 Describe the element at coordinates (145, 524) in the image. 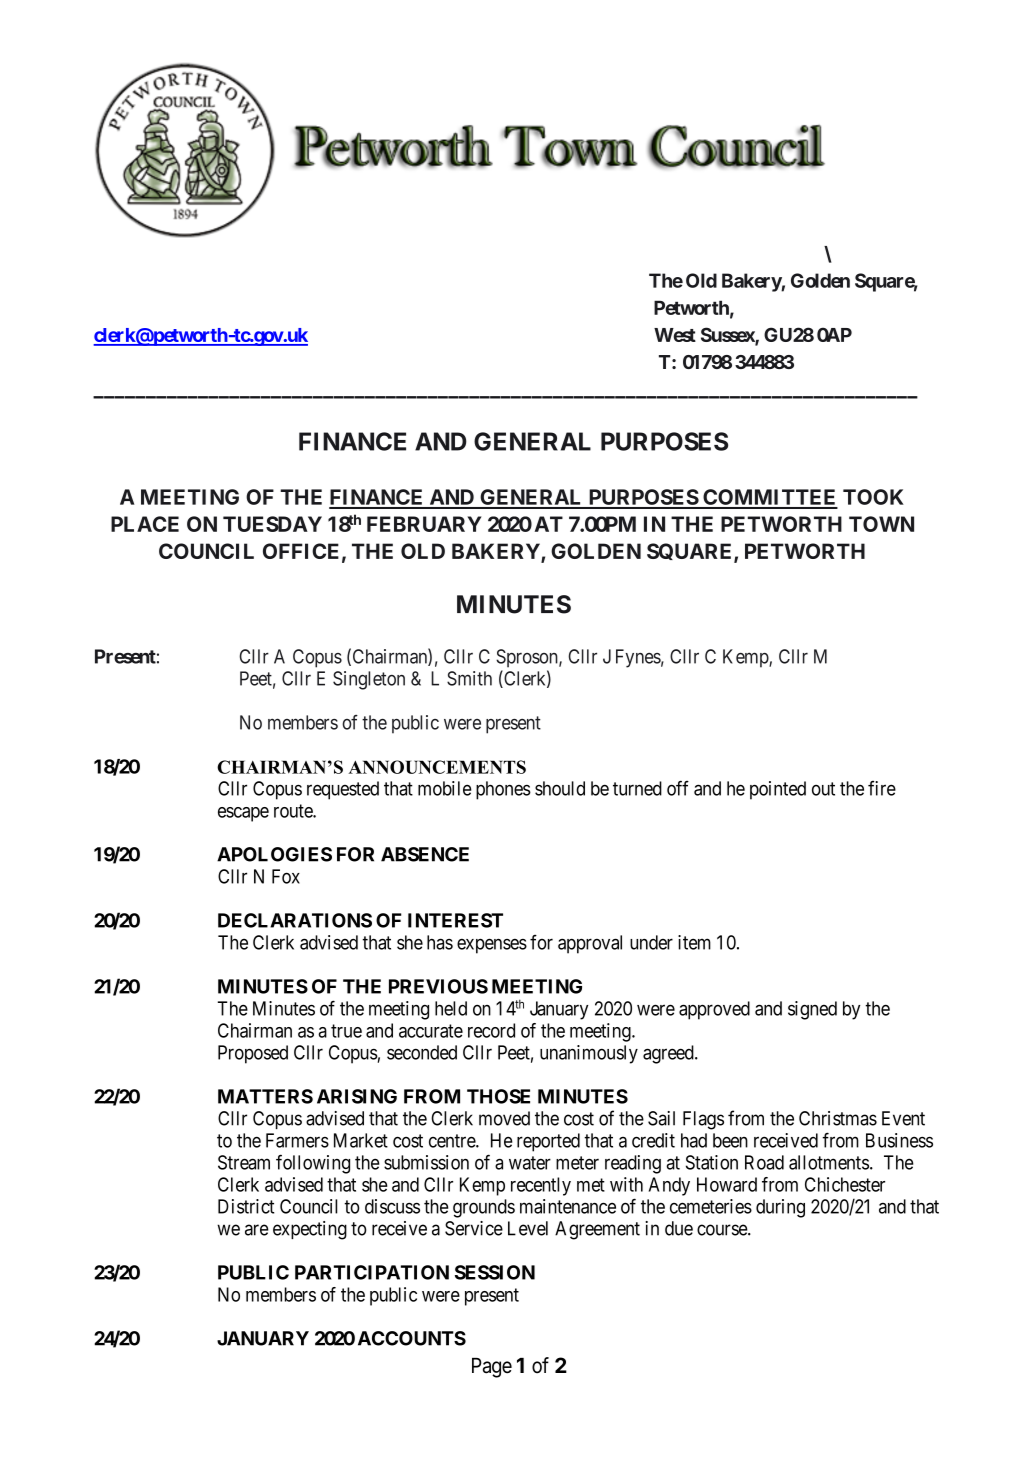

I see `PLACE` at that location.
